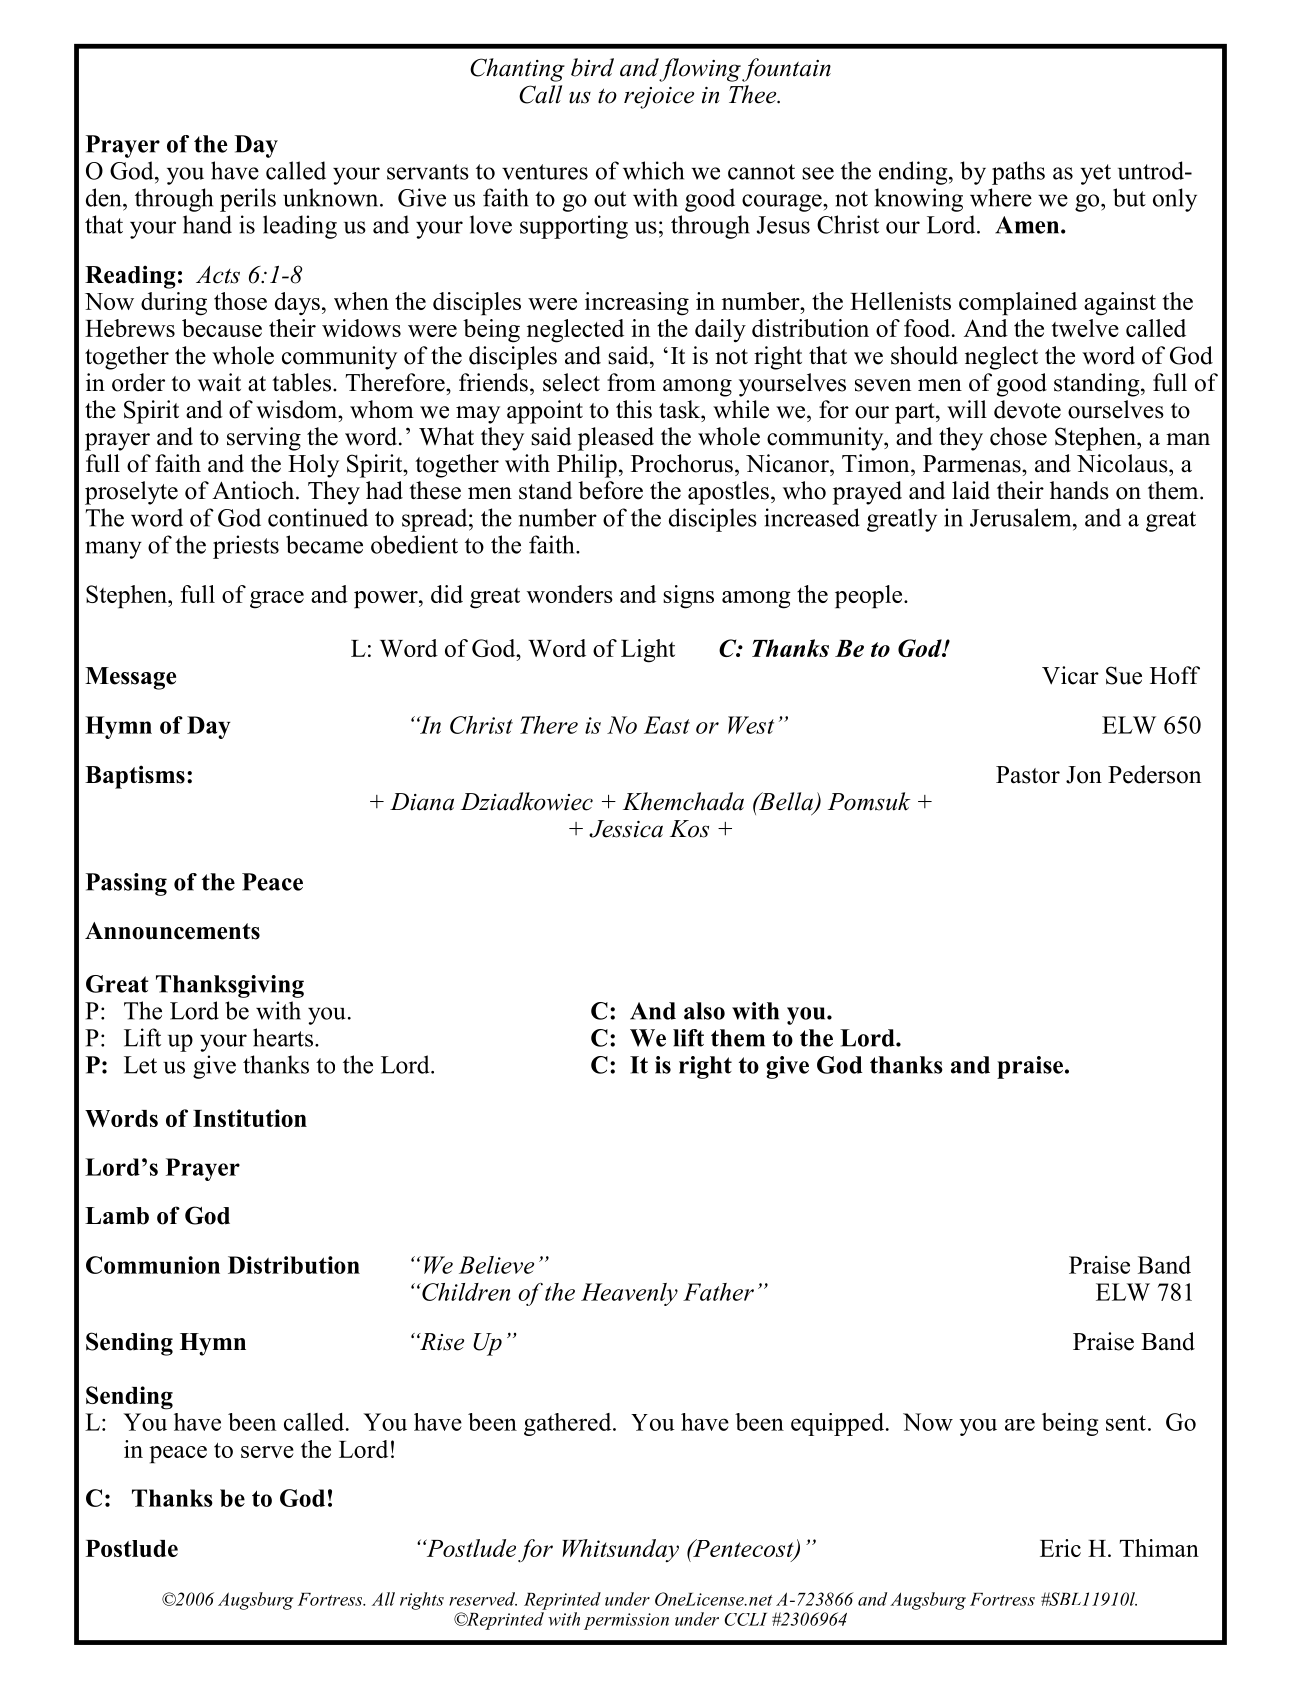 Image resolution: width=1301 pixels, height=1684 pixels. I want to click on before, so click(610, 490).
